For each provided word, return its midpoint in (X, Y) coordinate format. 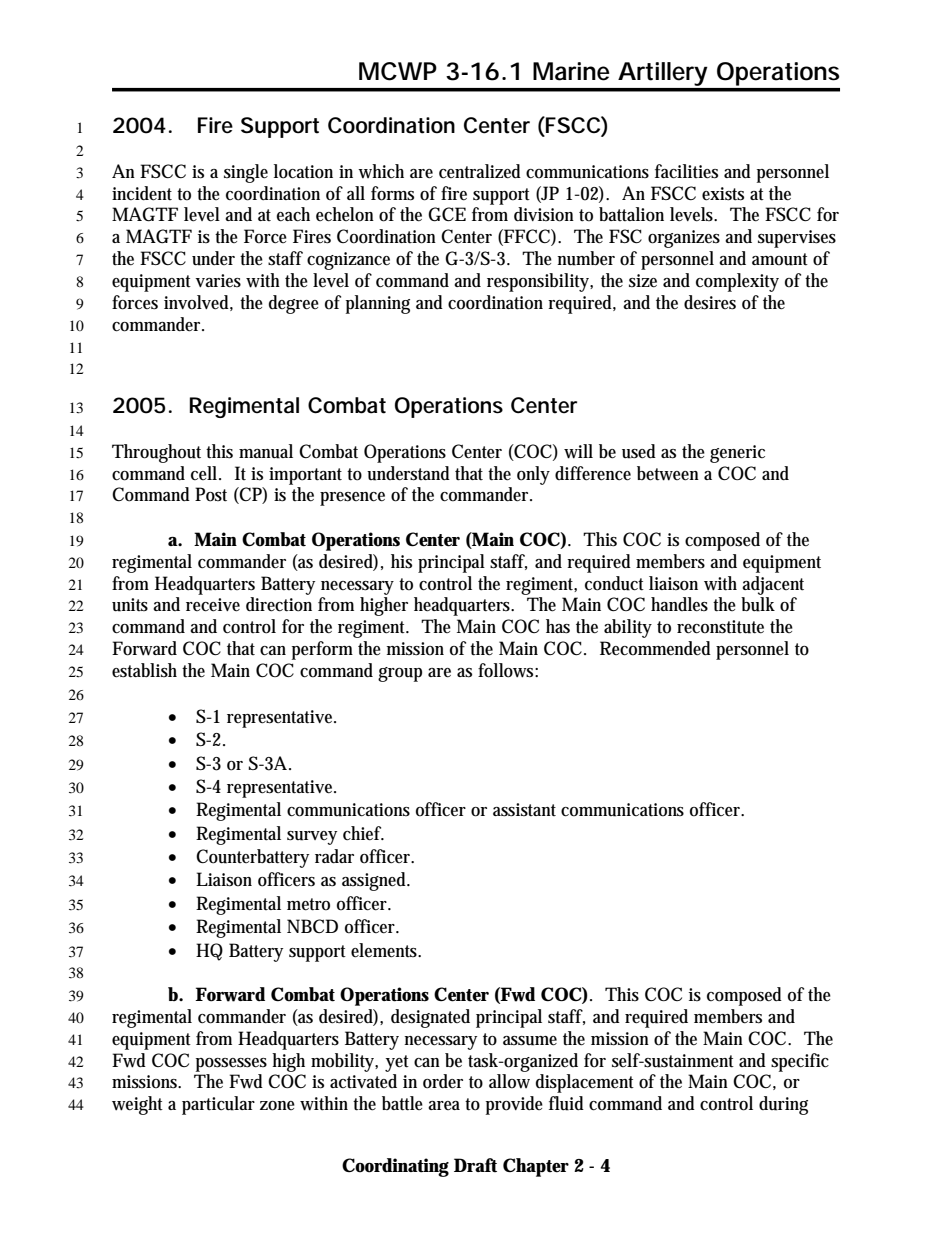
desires (710, 302)
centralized (480, 171)
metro (308, 904)
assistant (524, 810)
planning (378, 304)
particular (218, 1105)
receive (213, 605)
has (558, 626)
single (246, 173)
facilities (686, 171)
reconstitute (720, 627)
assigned (375, 881)
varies (218, 281)
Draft (475, 1165)
